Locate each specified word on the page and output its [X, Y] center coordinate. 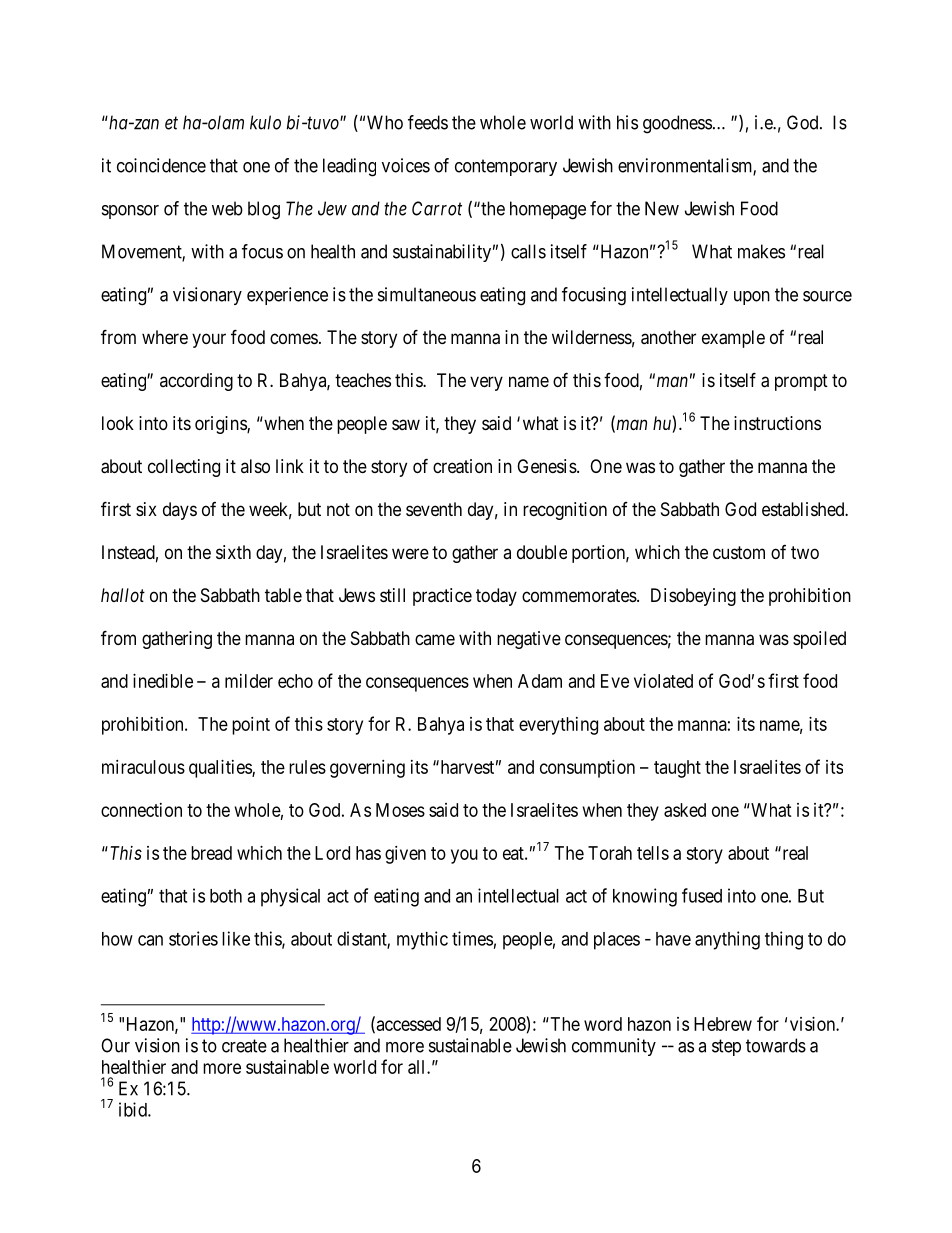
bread [211, 853]
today [496, 597]
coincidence [161, 165]
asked [685, 810]
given [405, 855]
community [614, 1047]
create [244, 1046]
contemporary [506, 167]
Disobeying [693, 597]
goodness [677, 124]
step [726, 1047]
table [283, 595]
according [196, 382]
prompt [801, 382]
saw [406, 425]
